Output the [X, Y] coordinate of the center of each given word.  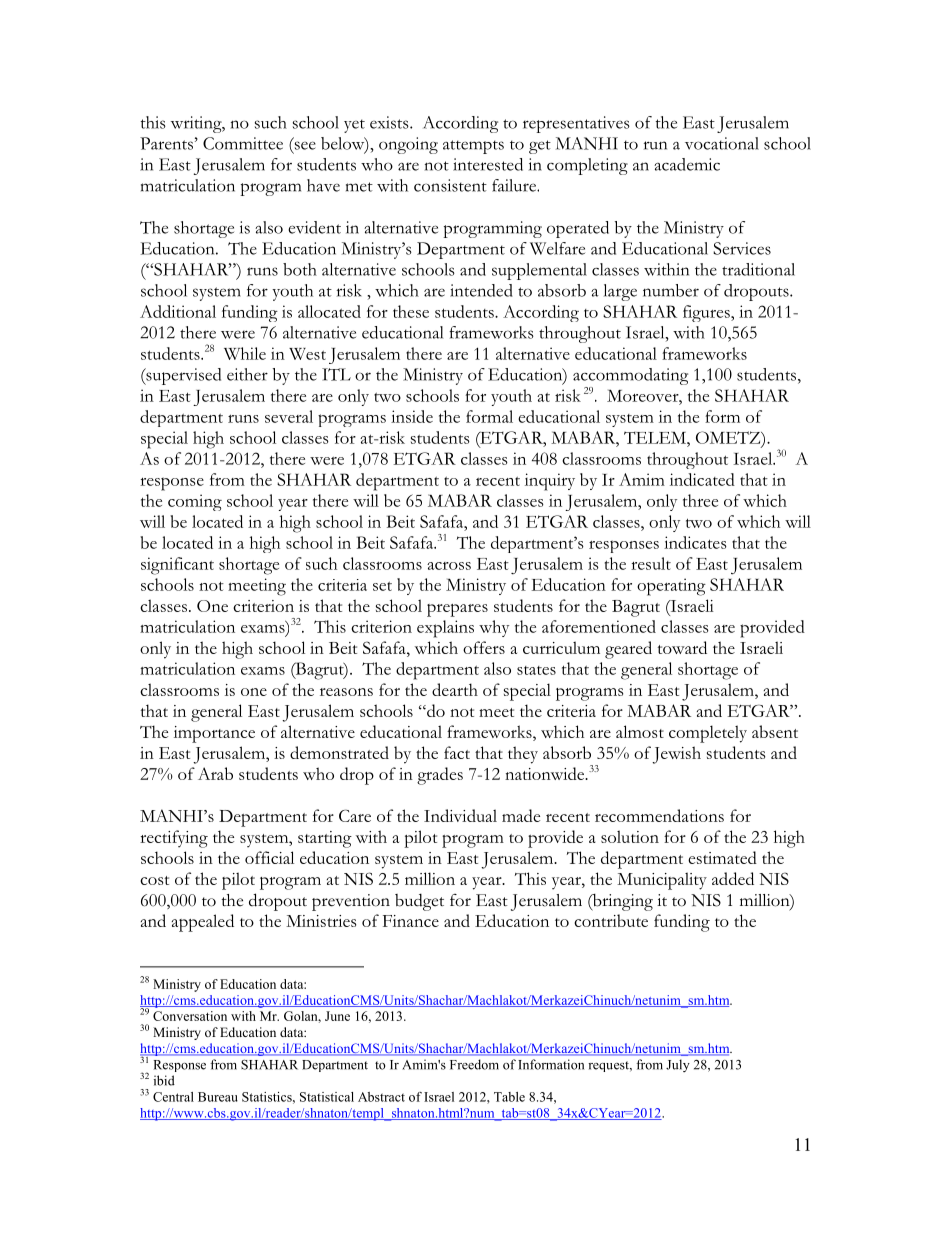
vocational [722, 143]
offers [484, 647]
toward [682, 647]
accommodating [630, 378]
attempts [473, 147]
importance [214, 734]
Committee [243, 143]
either [247, 374]
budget [419, 902]
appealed [203, 923]
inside [412, 416]
